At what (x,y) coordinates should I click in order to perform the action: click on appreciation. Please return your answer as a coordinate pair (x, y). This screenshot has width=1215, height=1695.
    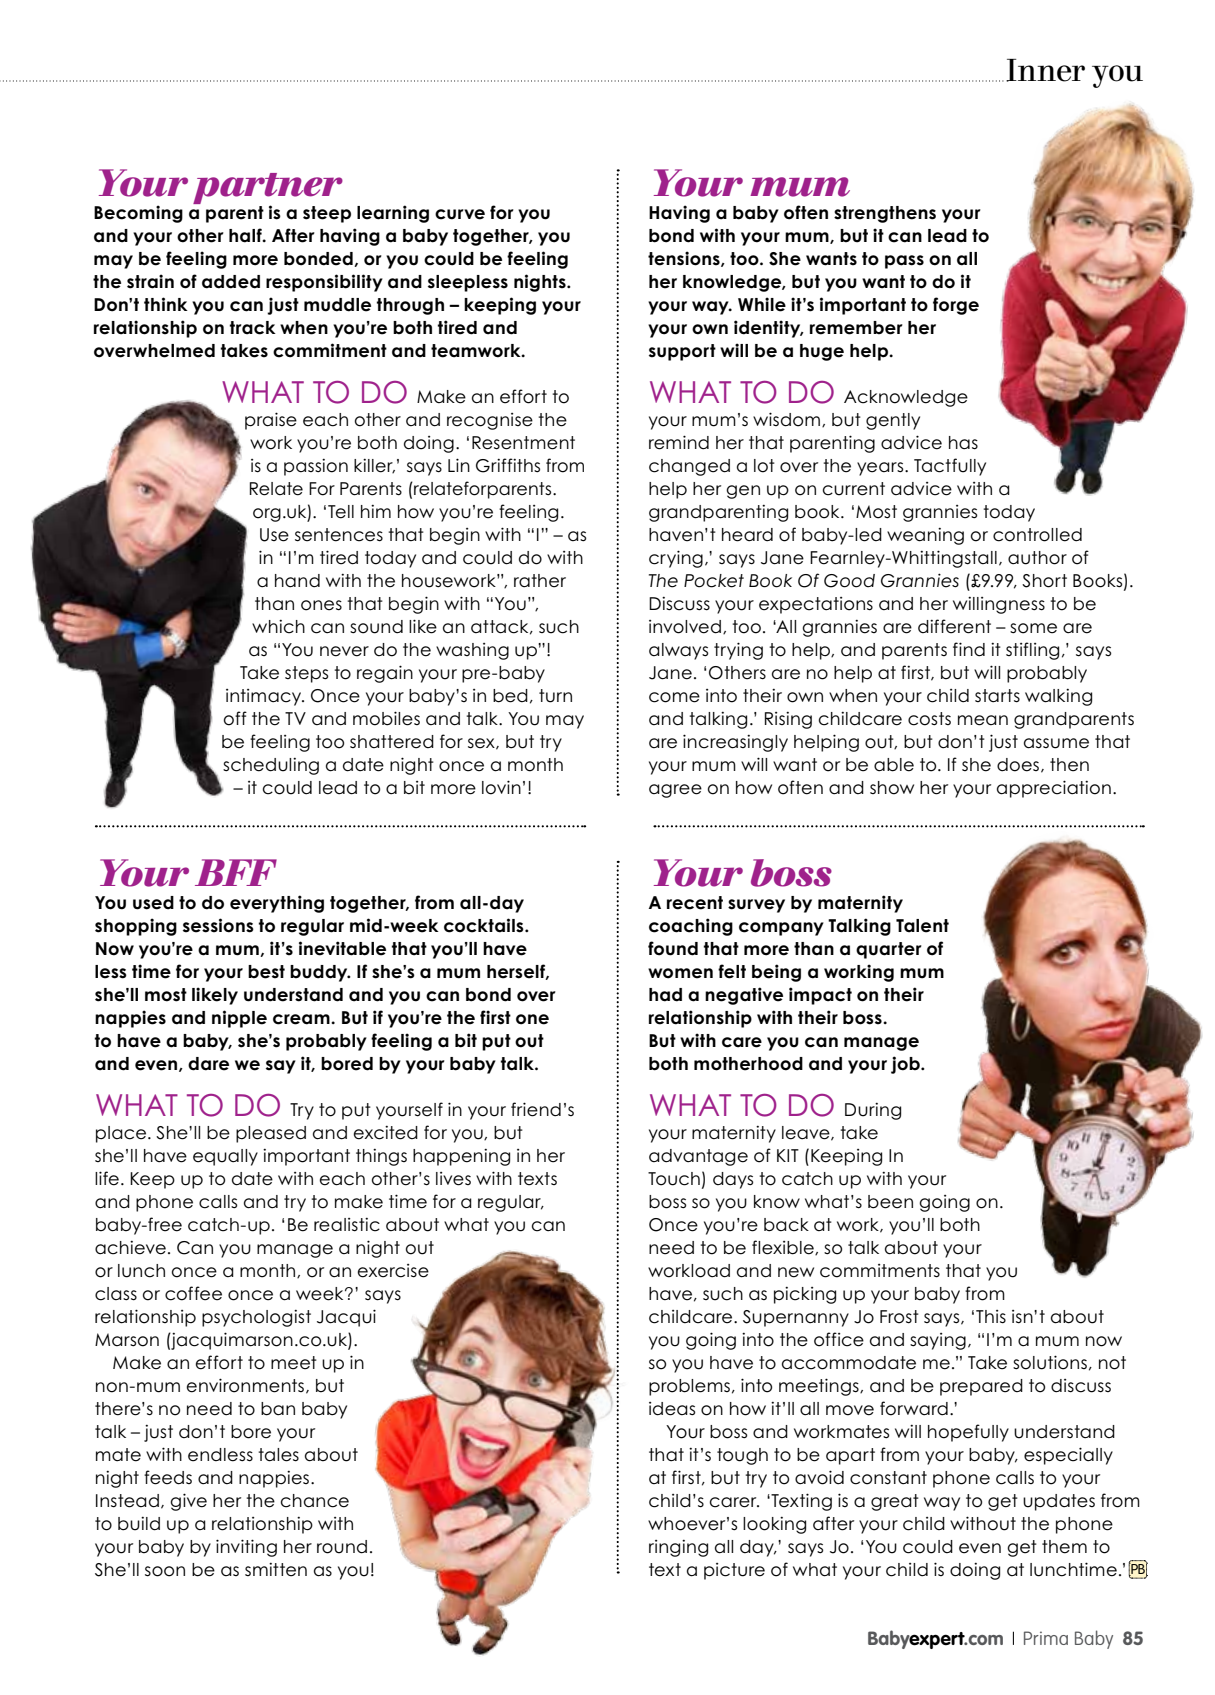
    Looking at the image, I should click on (1054, 789).
